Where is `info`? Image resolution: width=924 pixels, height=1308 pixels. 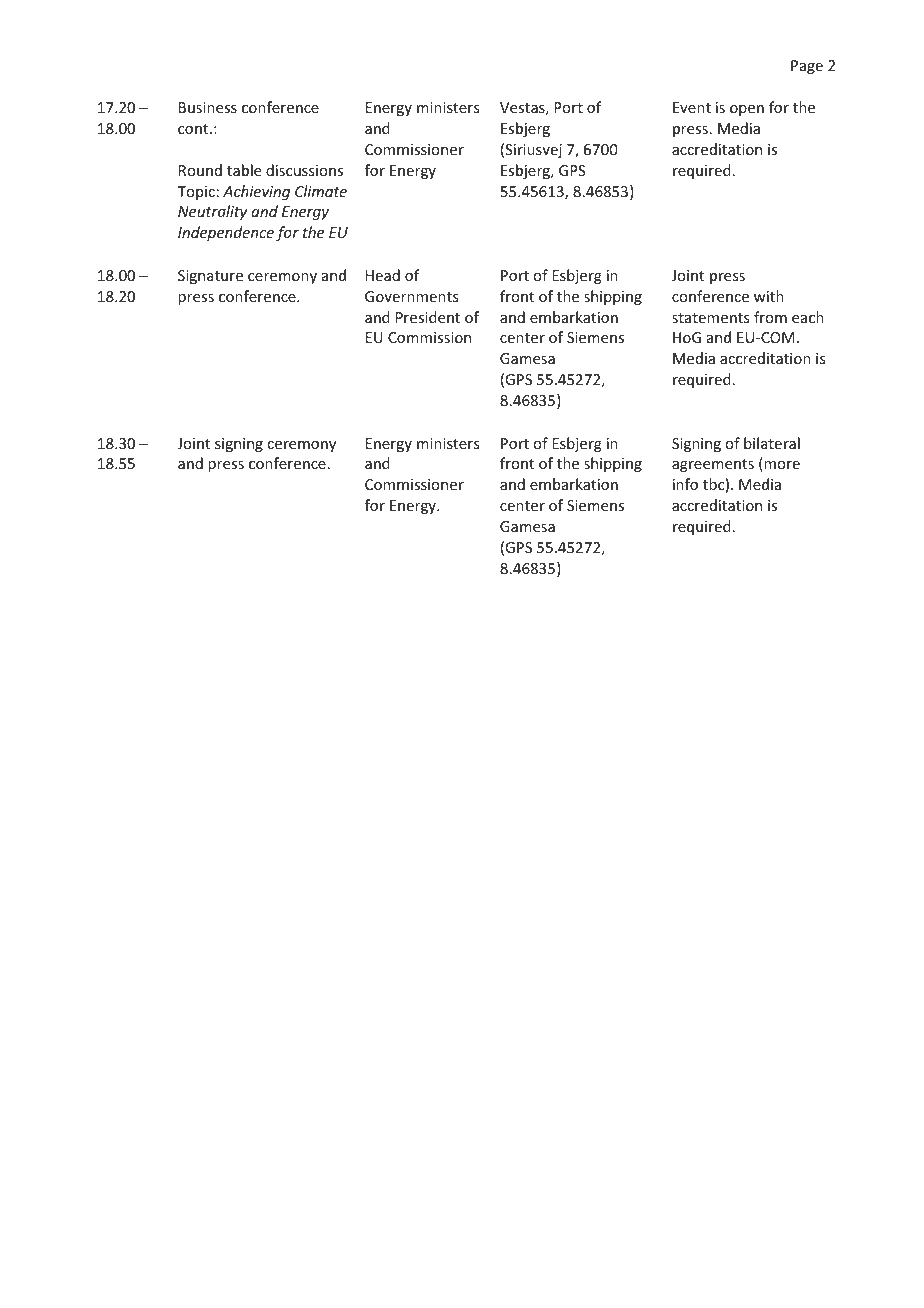
info is located at coordinates (685, 484).
